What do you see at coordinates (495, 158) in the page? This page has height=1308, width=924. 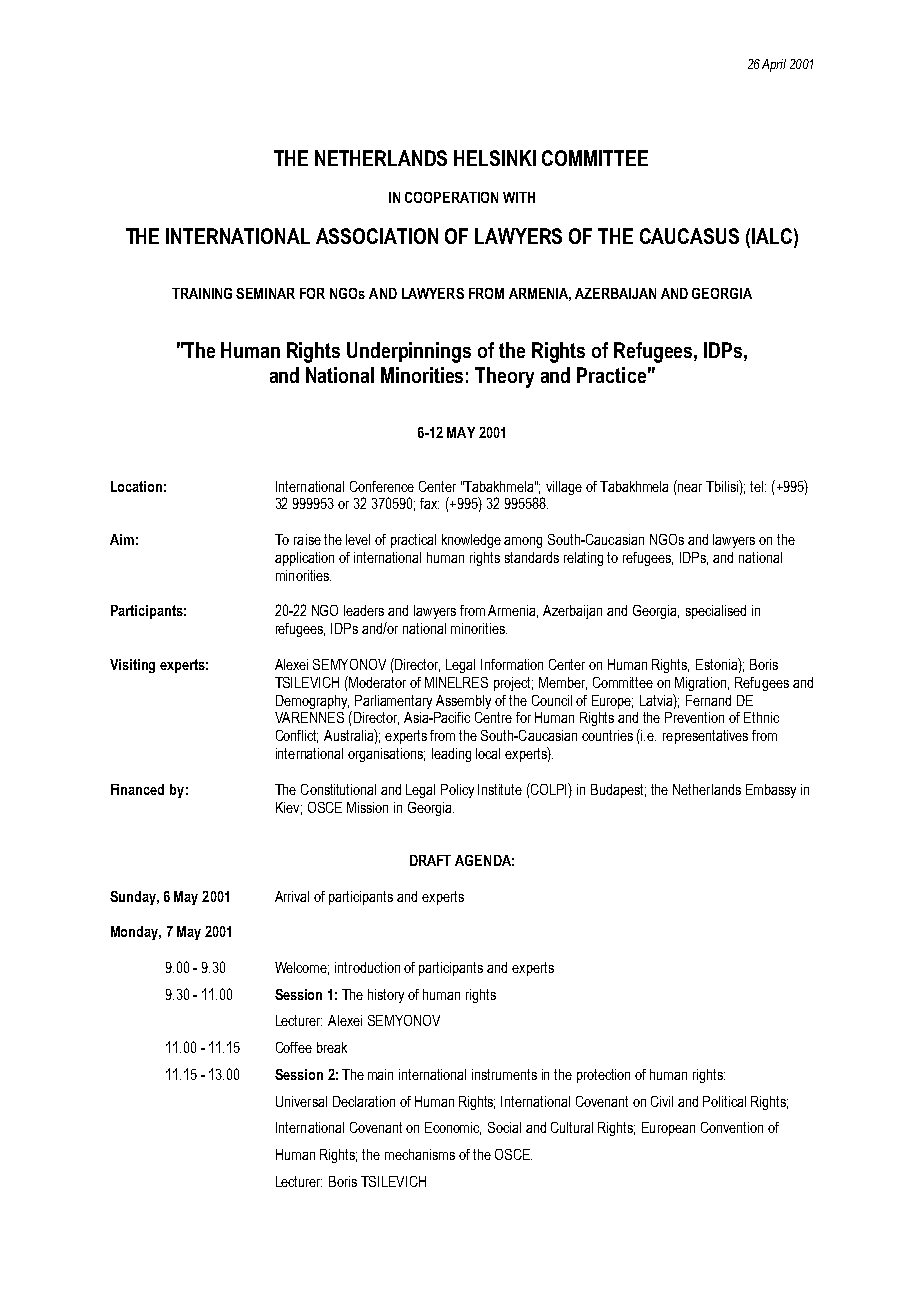 I see `HELSINKI` at bounding box center [495, 158].
